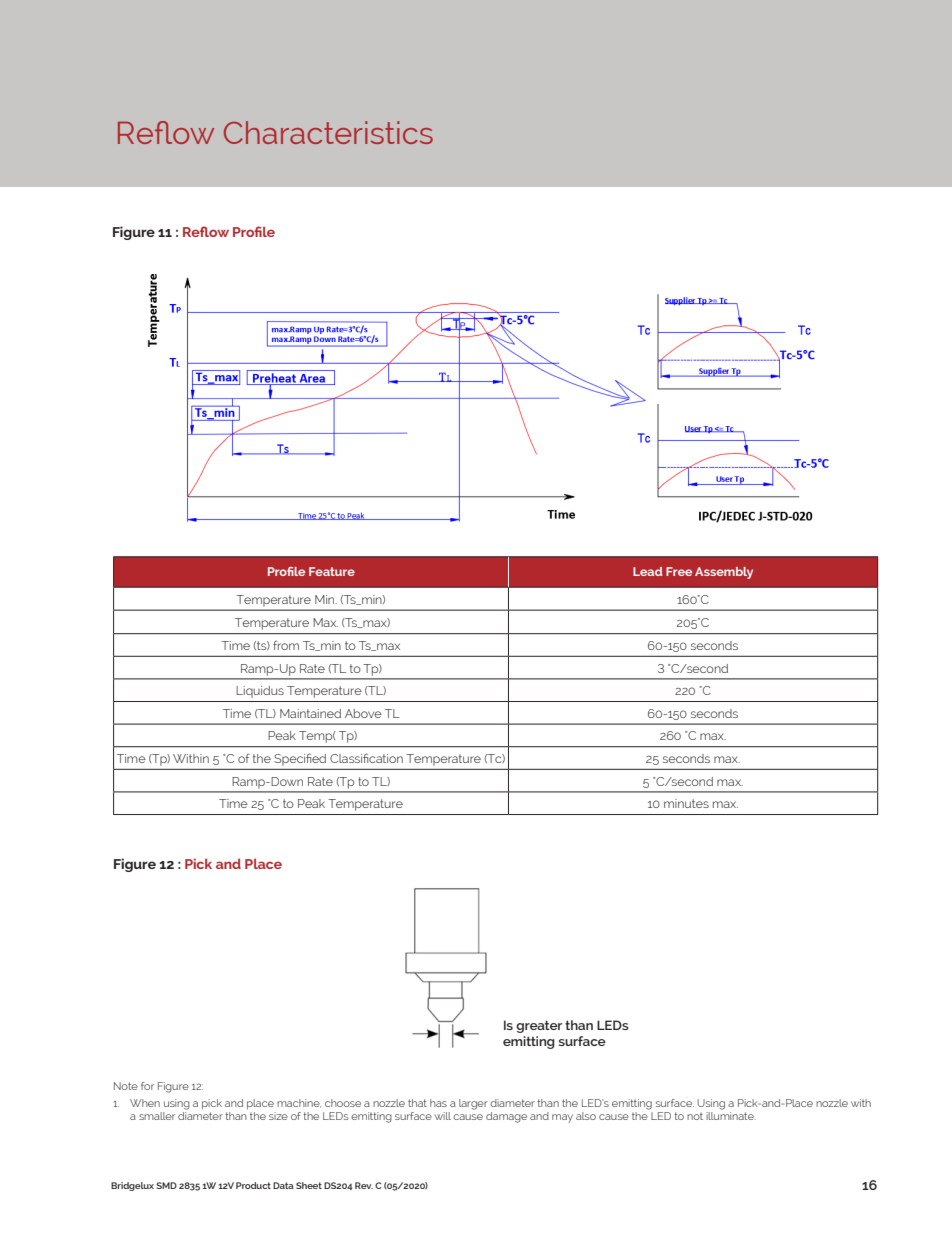  I want to click on Lead, so click(648, 571).
